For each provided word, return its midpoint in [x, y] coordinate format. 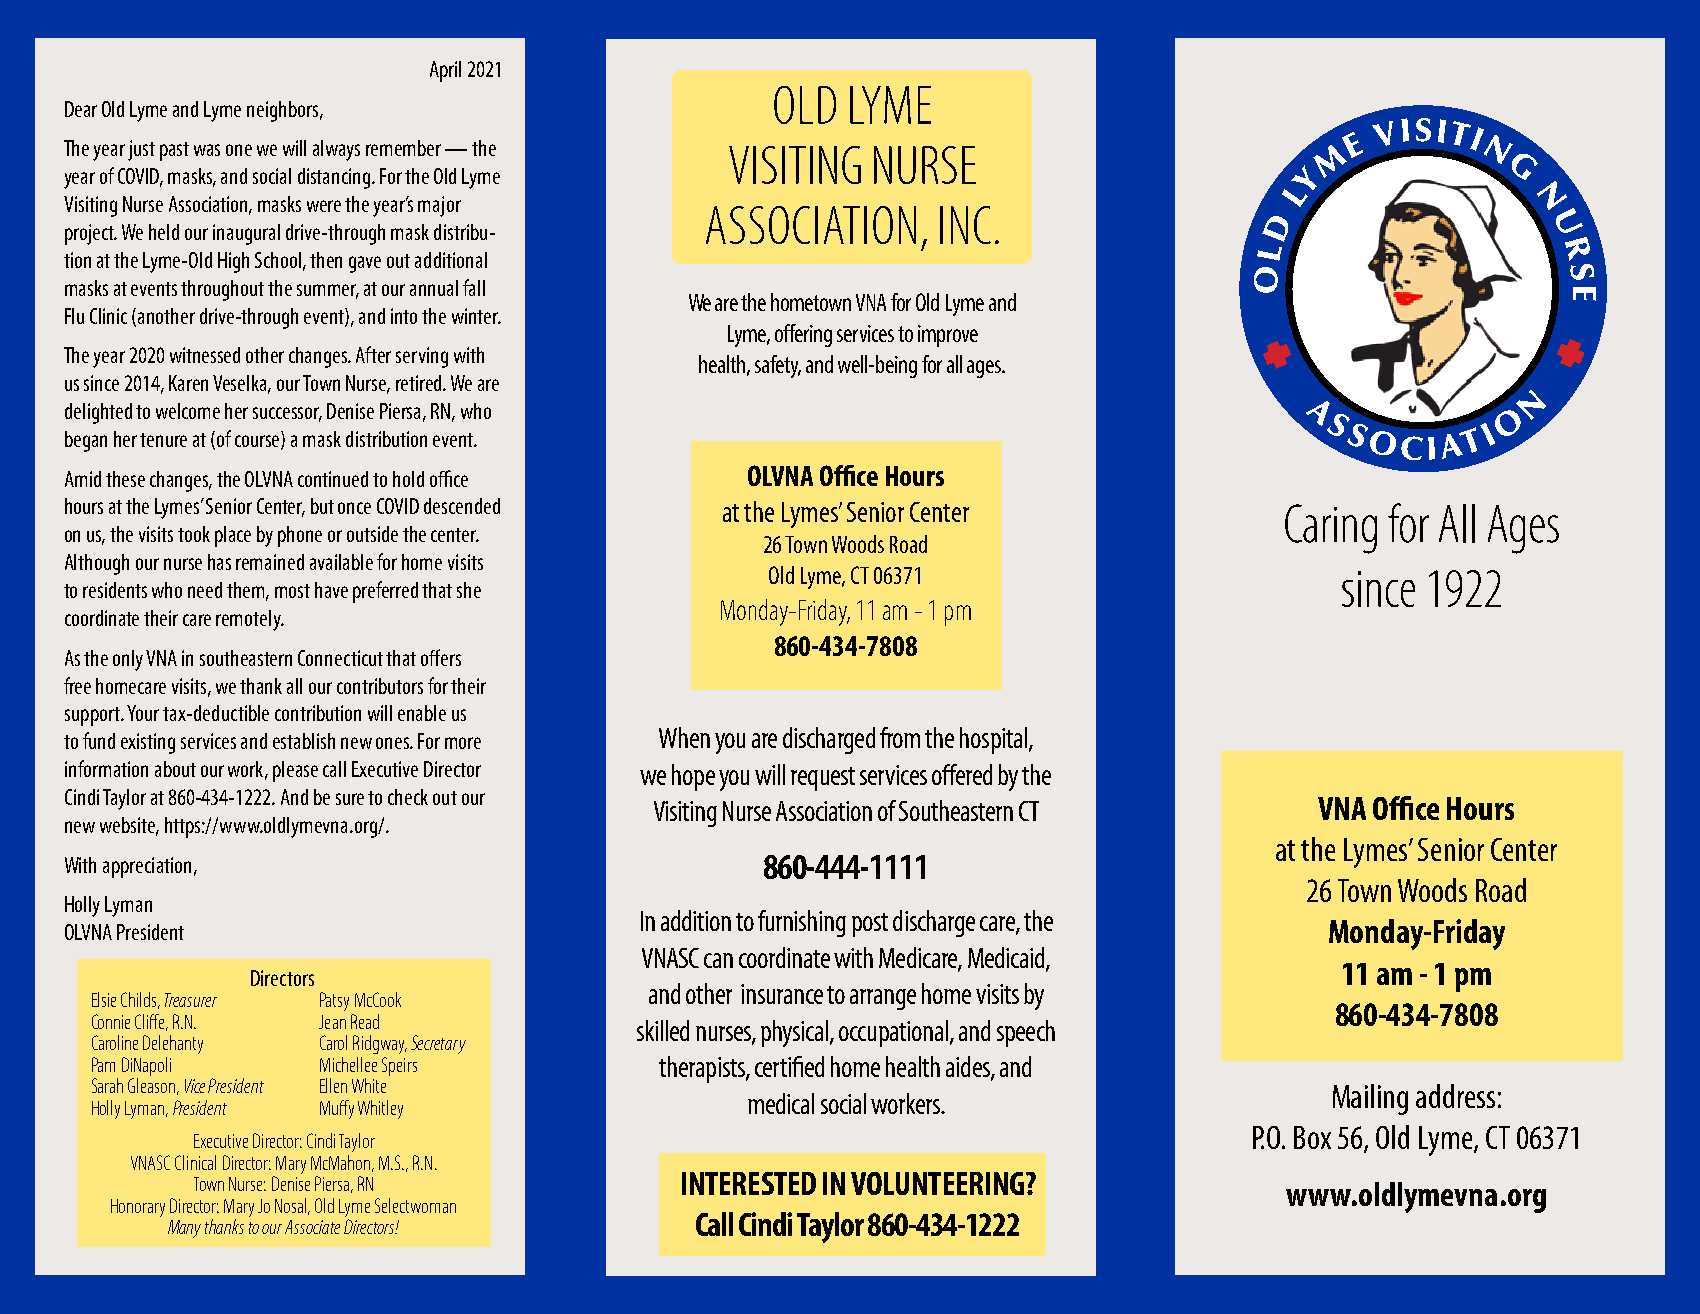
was [207, 150]
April [445, 71]
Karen [188, 383]
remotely [249, 620]
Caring [1331, 529]
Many [184, 1229]
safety [778, 366]
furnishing [802, 923]
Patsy [334, 1001]
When [684, 737]
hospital [995, 740]
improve [948, 336]
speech [1026, 1033]
